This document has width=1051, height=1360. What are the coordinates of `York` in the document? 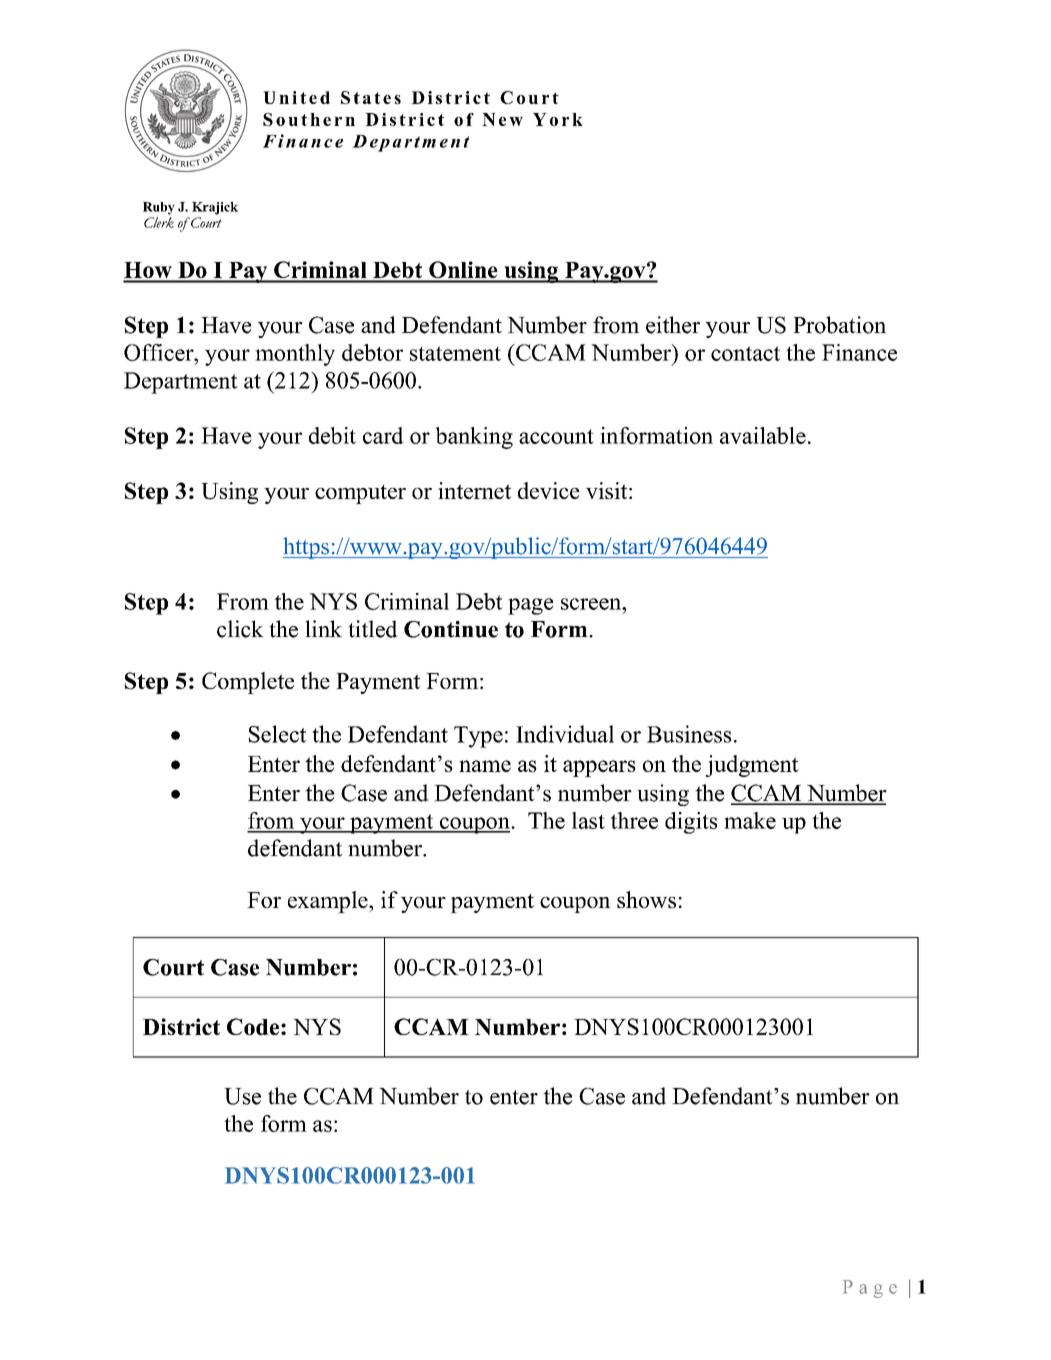 It's located at (558, 119).
